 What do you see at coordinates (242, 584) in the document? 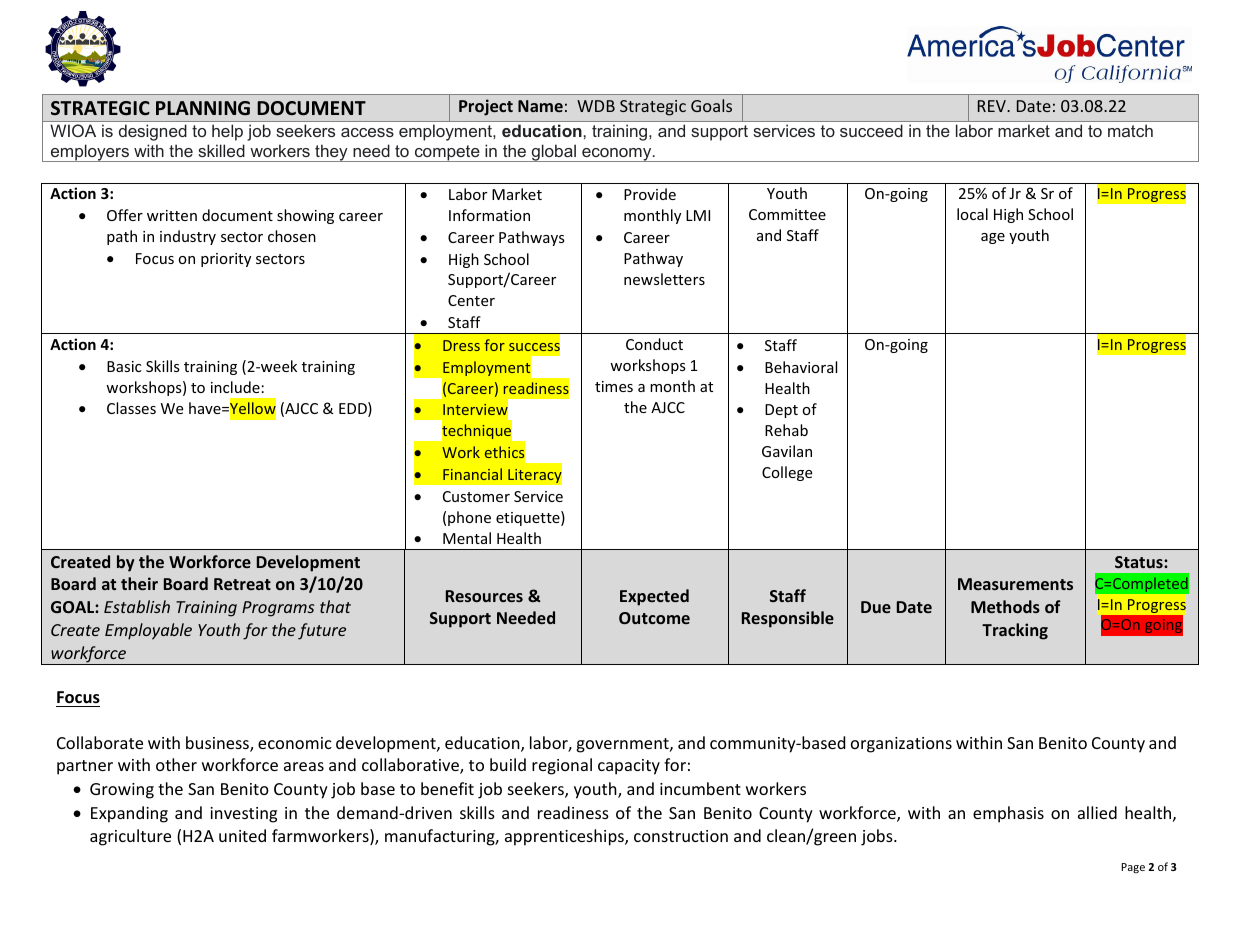
I see `Retreat` at bounding box center [242, 584].
